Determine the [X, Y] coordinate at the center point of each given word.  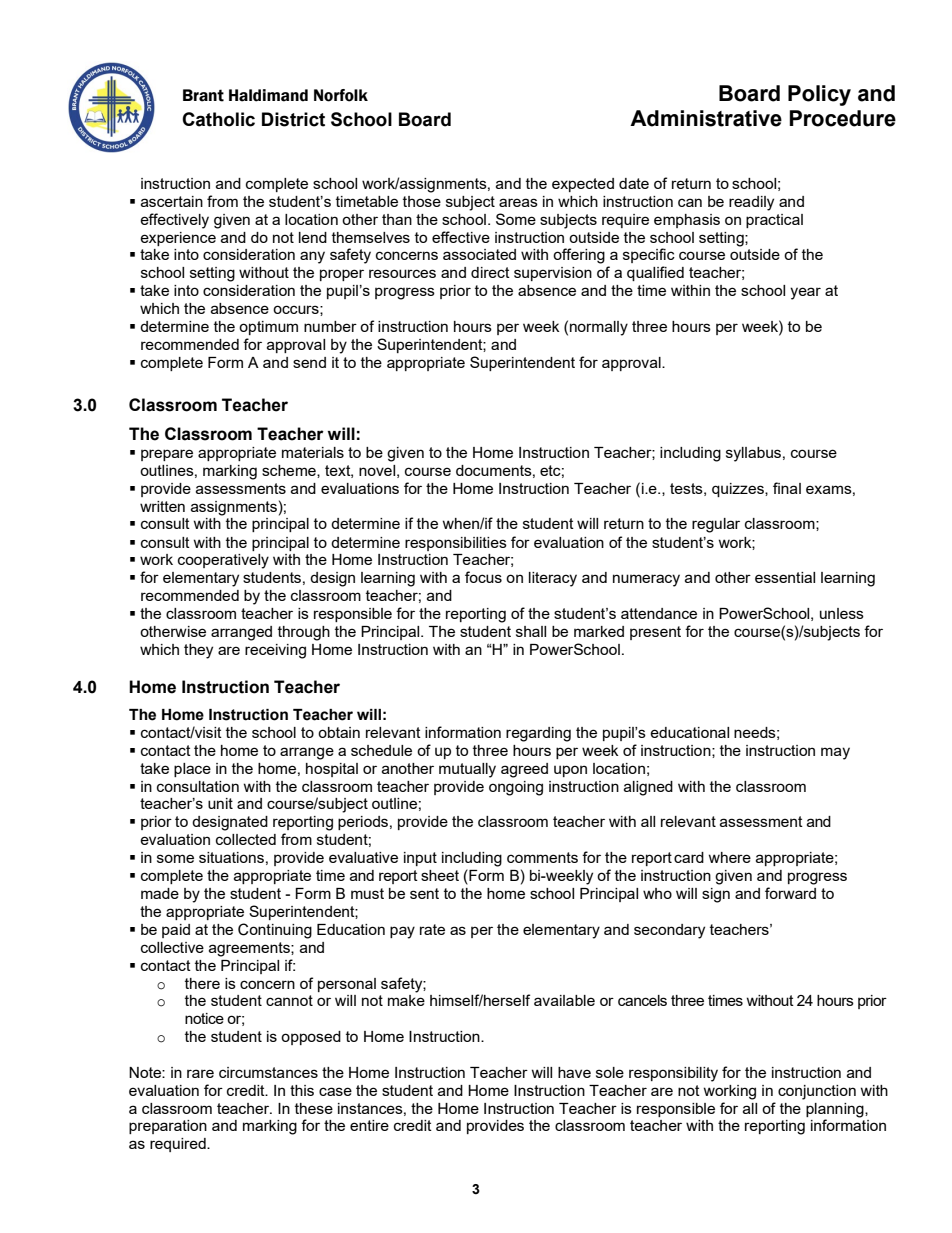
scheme [290, 471]
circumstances [268, 1072]
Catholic [218, 119]
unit [220, 803]
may [835, 753]
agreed [524, 770]
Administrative [706, 118]
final [787, 488]
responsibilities [456, 544]
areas [518, 202]
